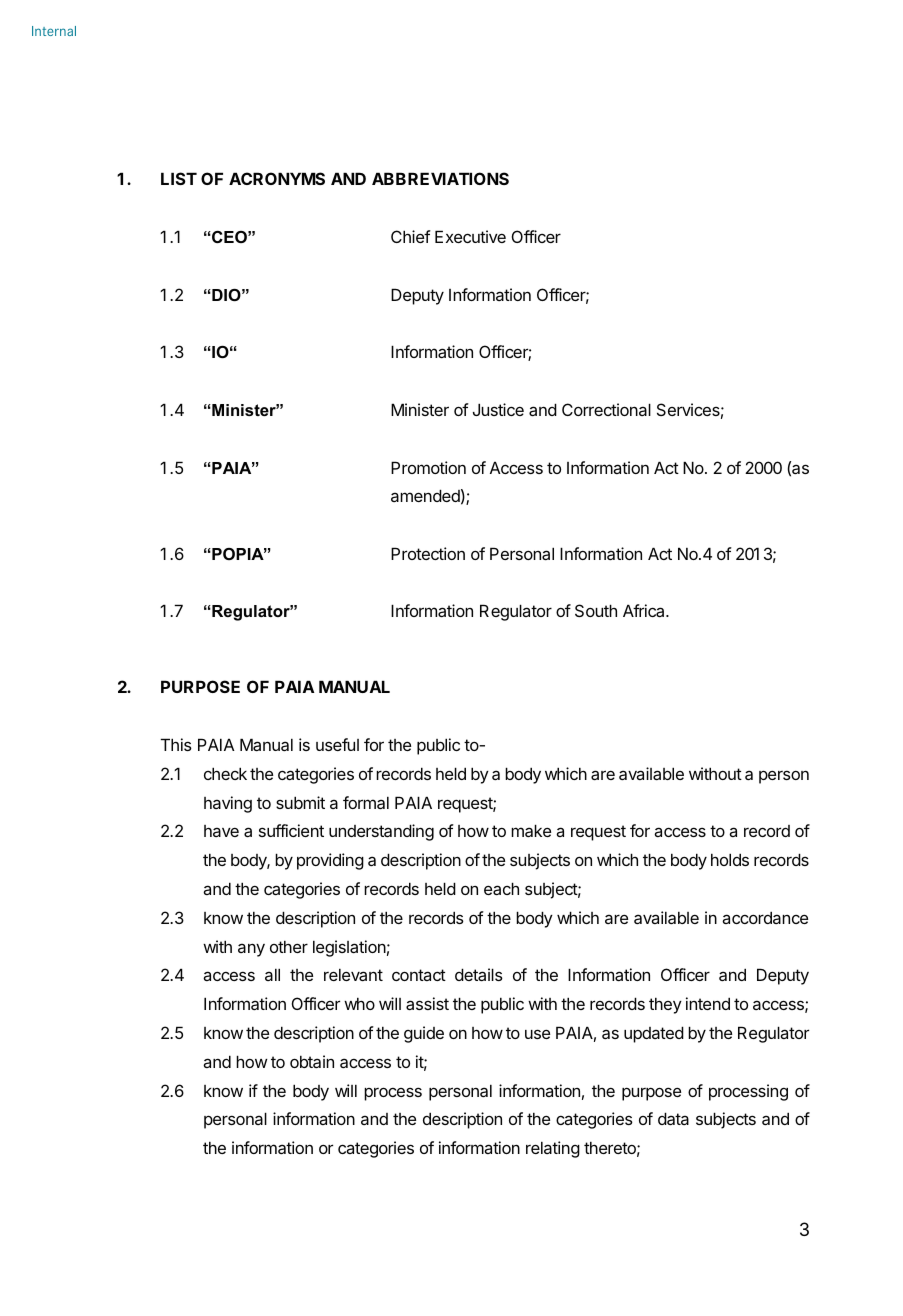  Describe the element at coordinates (428, 553) in the screenshot. I see `Protection` at that location.
